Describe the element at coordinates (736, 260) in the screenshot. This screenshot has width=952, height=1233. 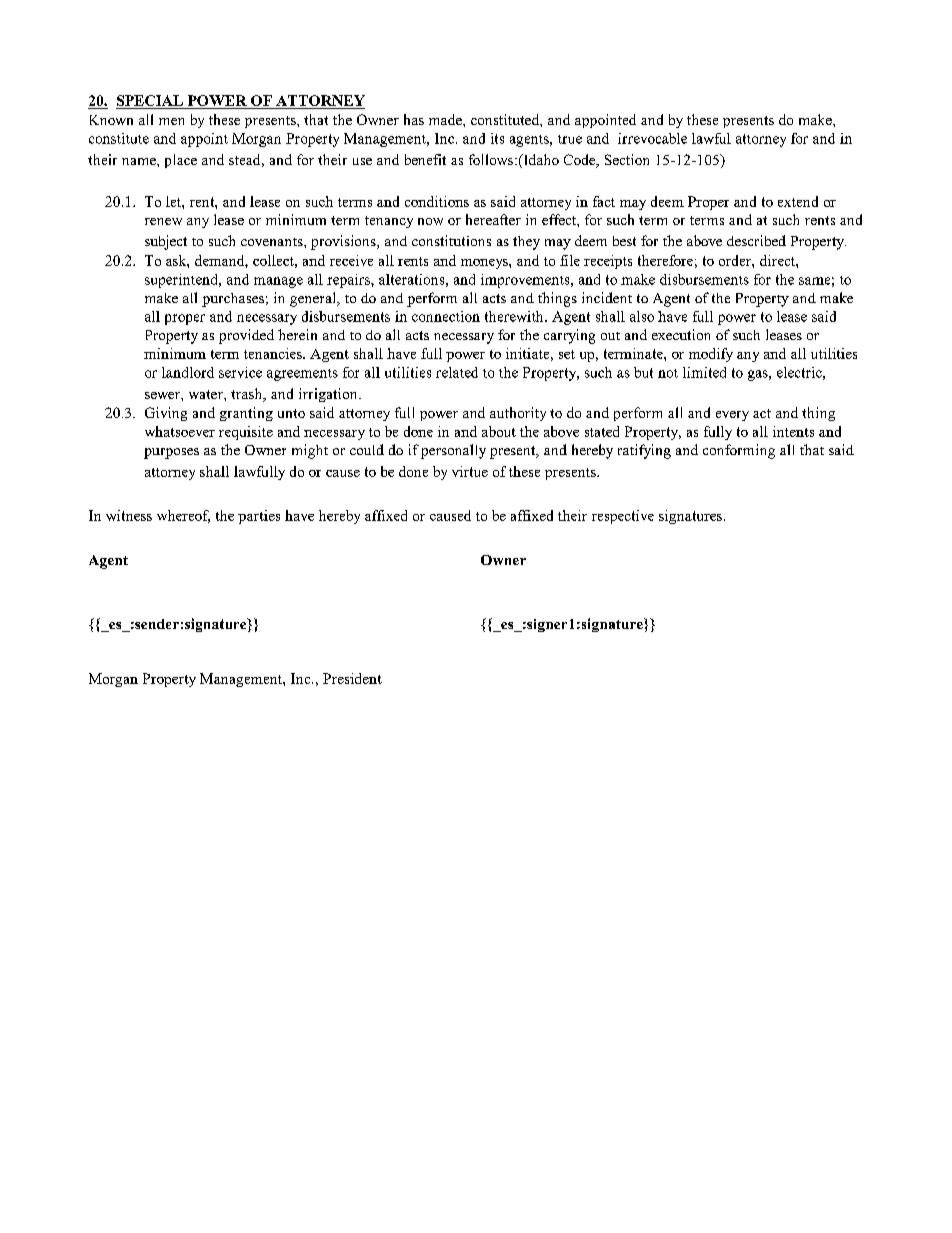
I see `order` at that location.
